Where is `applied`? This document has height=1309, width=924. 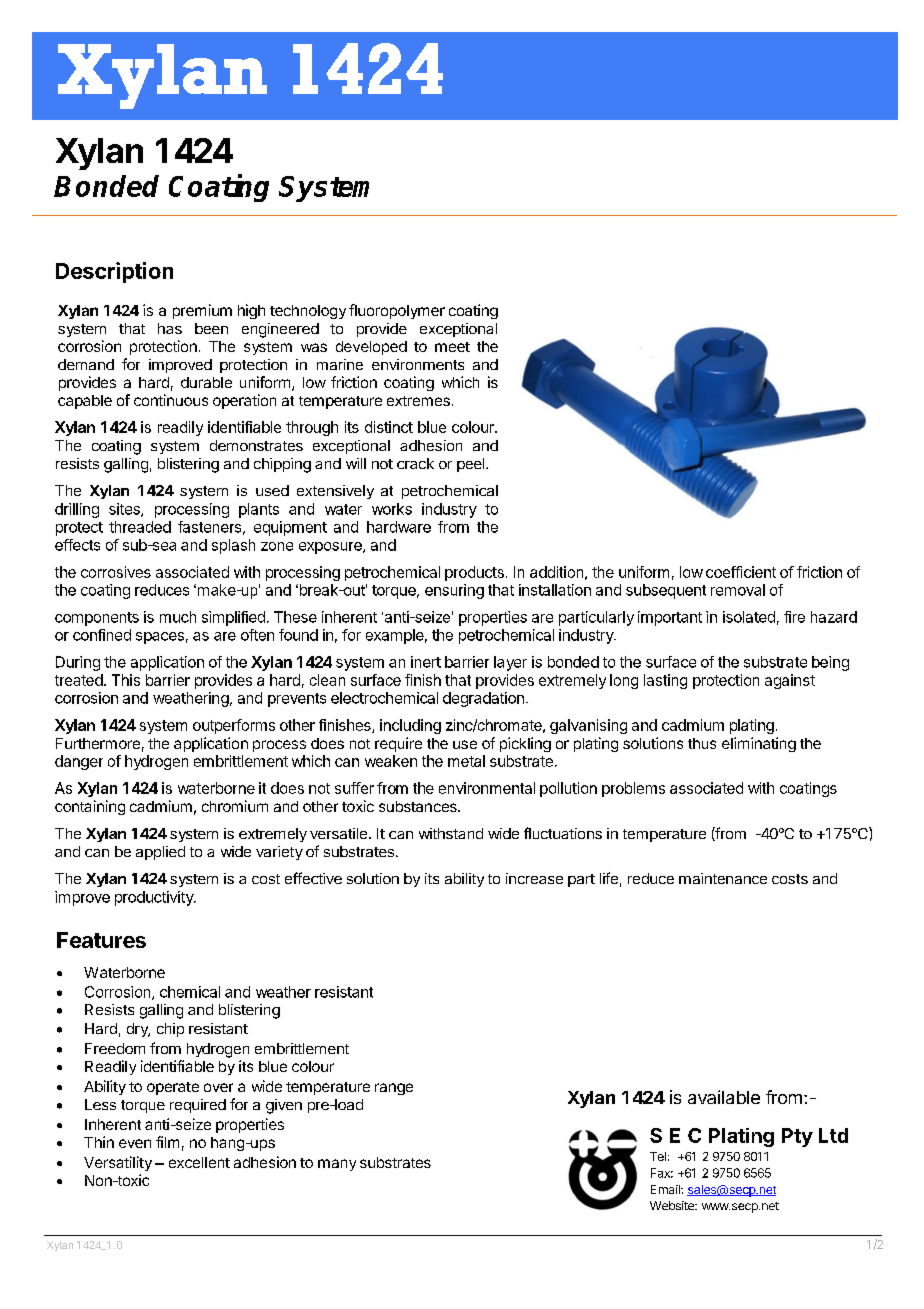 applied is located at coordinates (160, 853).
